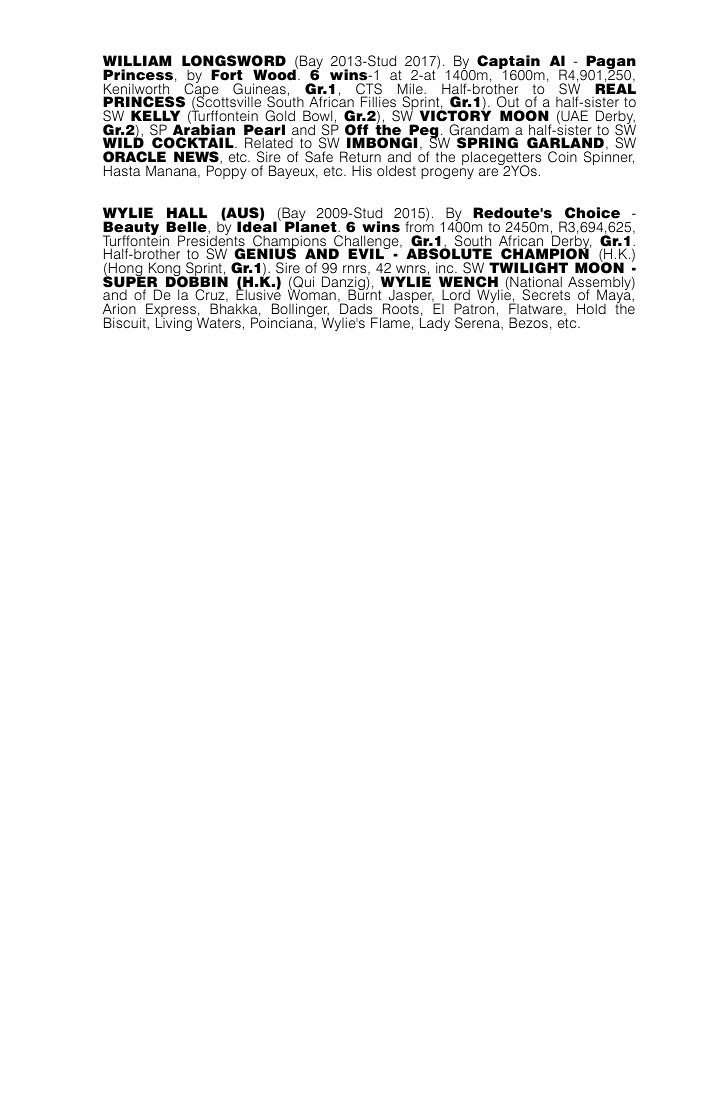 The width and height of the page is (703, 1109). What do you see at coordinates (419, 225) in the page?
I see `from` at bounding box center [419, 225].
